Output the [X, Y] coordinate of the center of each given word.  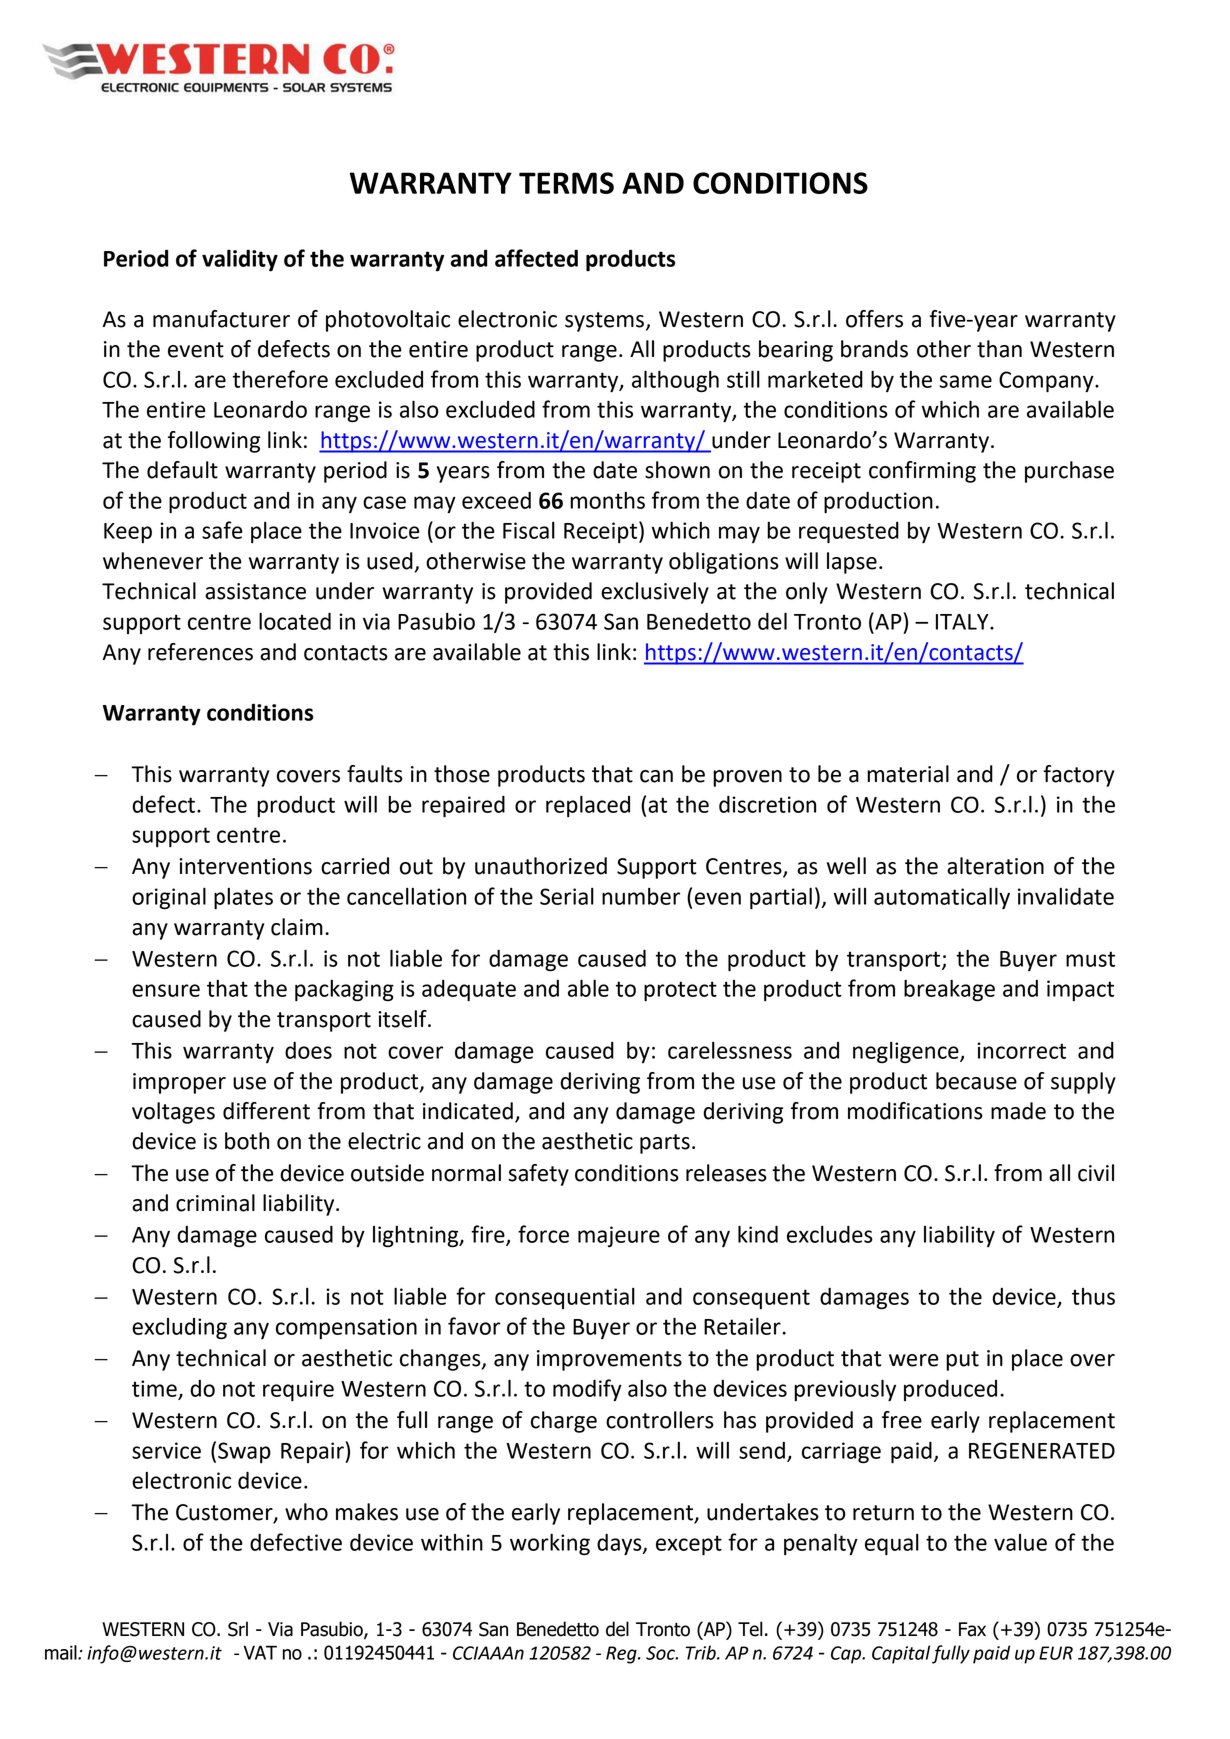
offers [874, 319]
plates [243, 898]
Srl [238, 1629]
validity [240, 260]
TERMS [566, 183]
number [641, 896]
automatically [942, 898]
